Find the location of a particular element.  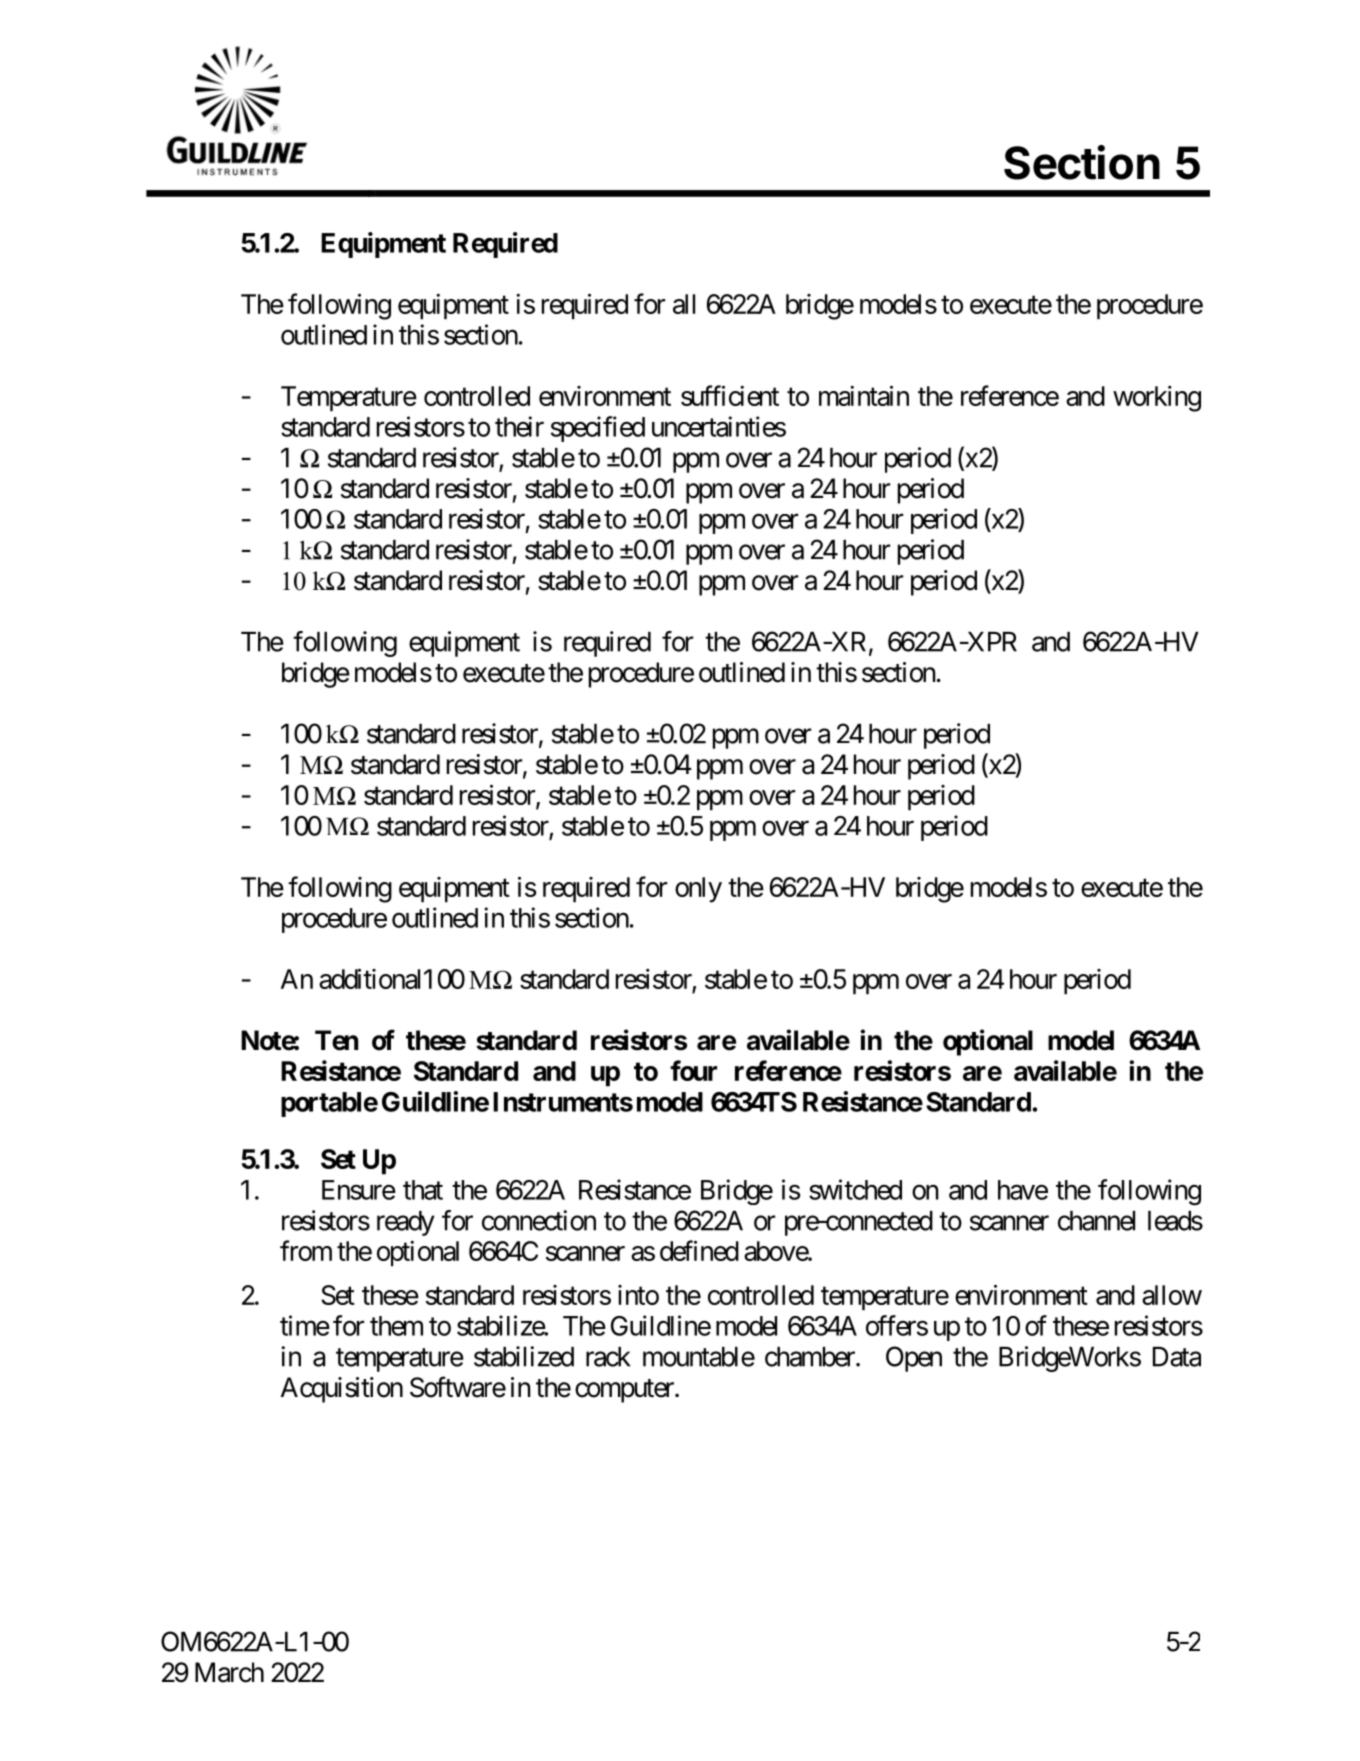

working is located at coordinates (1157, 399).
